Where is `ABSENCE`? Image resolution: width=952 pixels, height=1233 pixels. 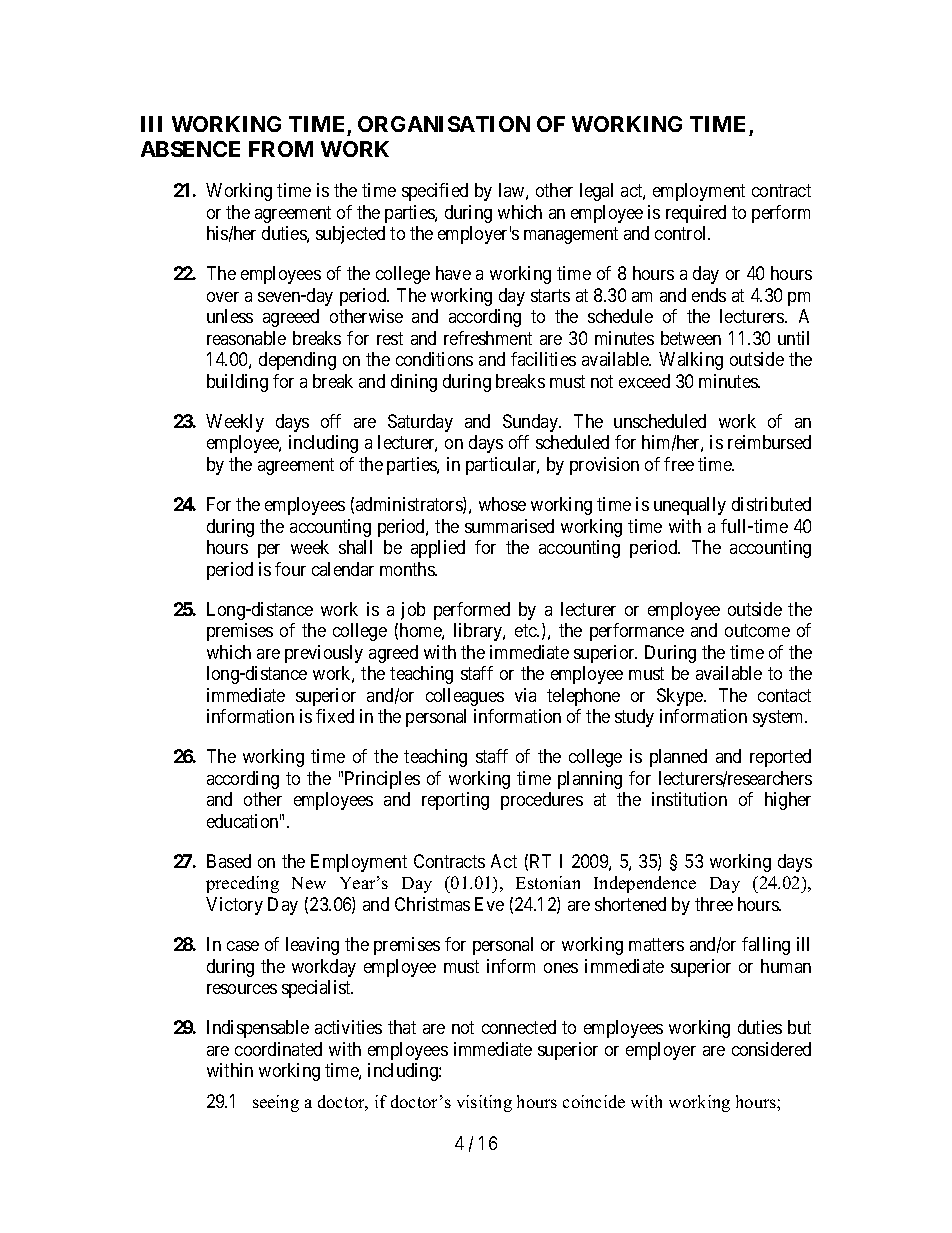 ABSENCE is located at coordinates (190, 149).
